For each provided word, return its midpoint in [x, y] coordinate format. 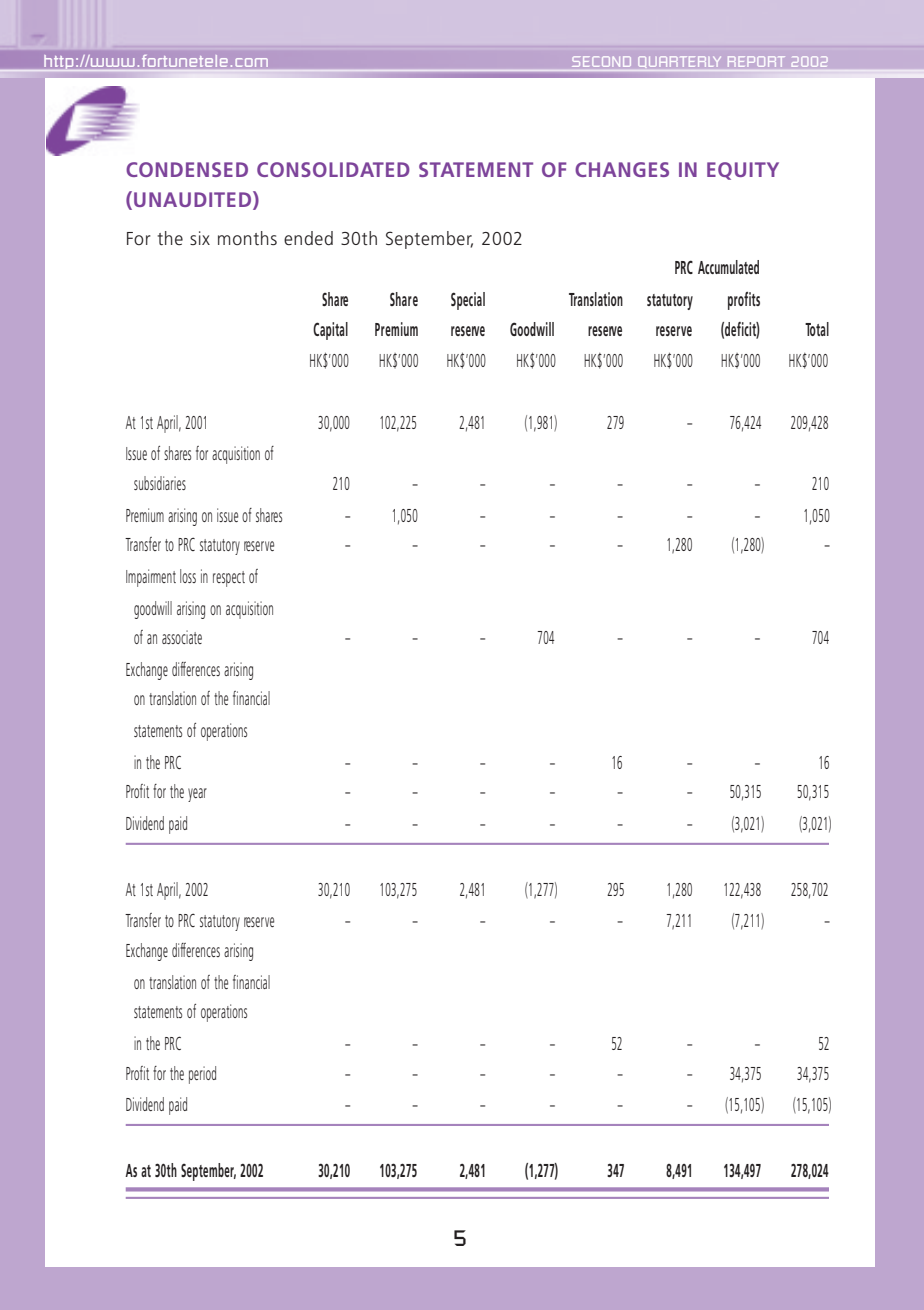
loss [188, 576]
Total [817, 329]
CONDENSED [187, 169]
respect [229, 579]
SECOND [601, 61]
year [197, 795]
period [202, 1075]
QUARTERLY [679, 62]
